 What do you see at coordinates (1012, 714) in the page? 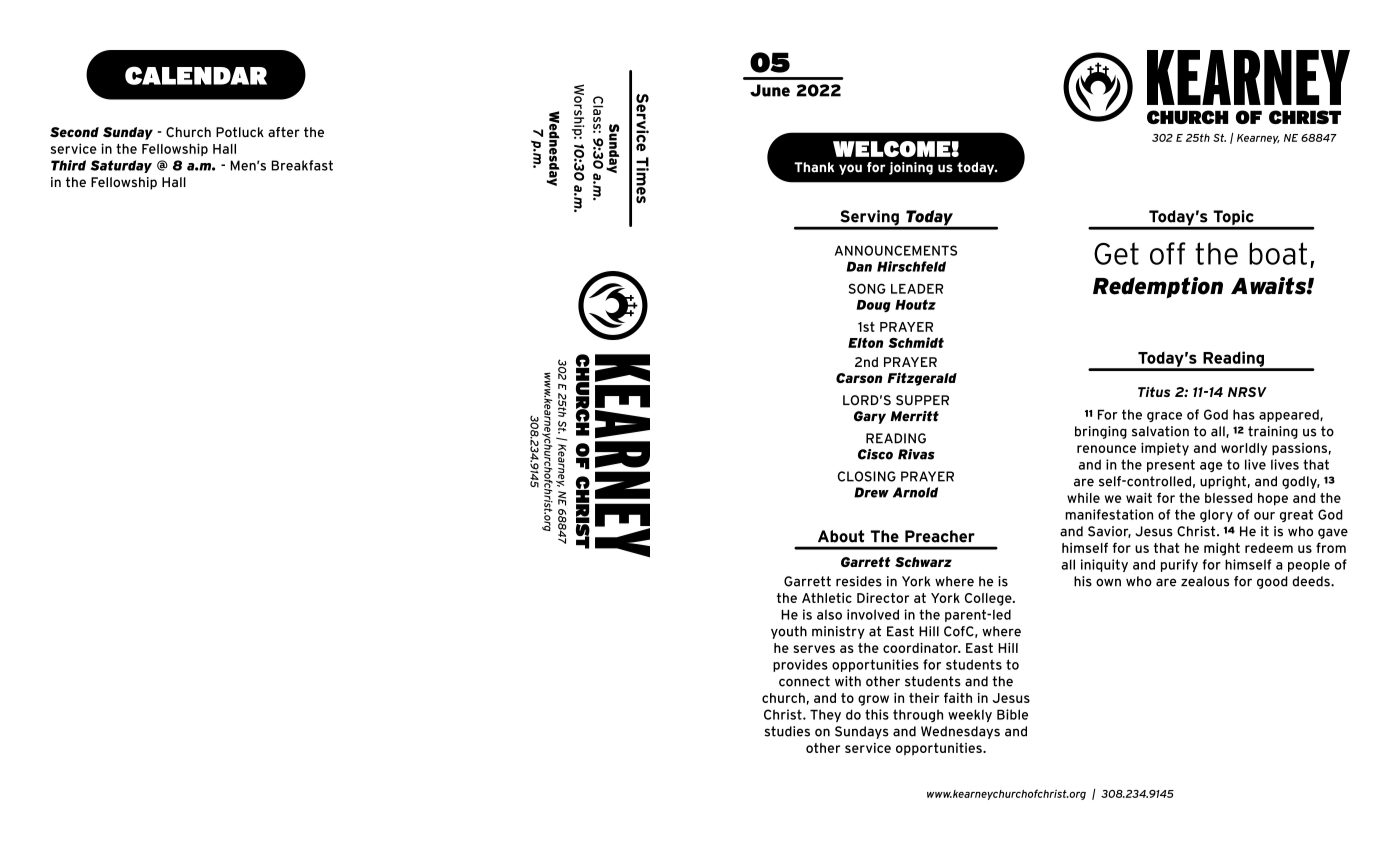
I see `Bible` at bounding box center [1012, 714].
